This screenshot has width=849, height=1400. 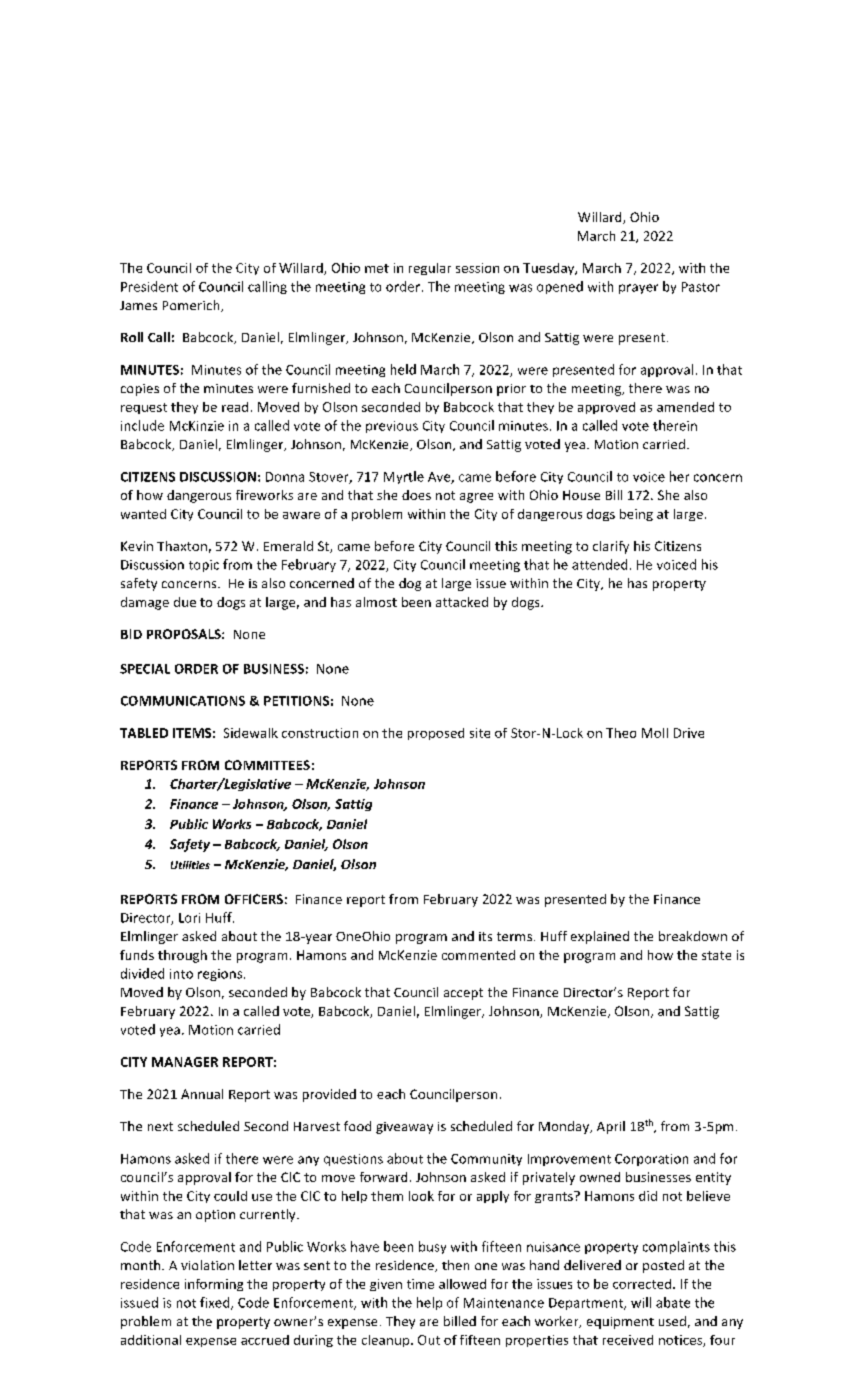 What do you see at coordinates (149, 286) in the screenshot?
I see `President` at bounding box center [149, 286].
